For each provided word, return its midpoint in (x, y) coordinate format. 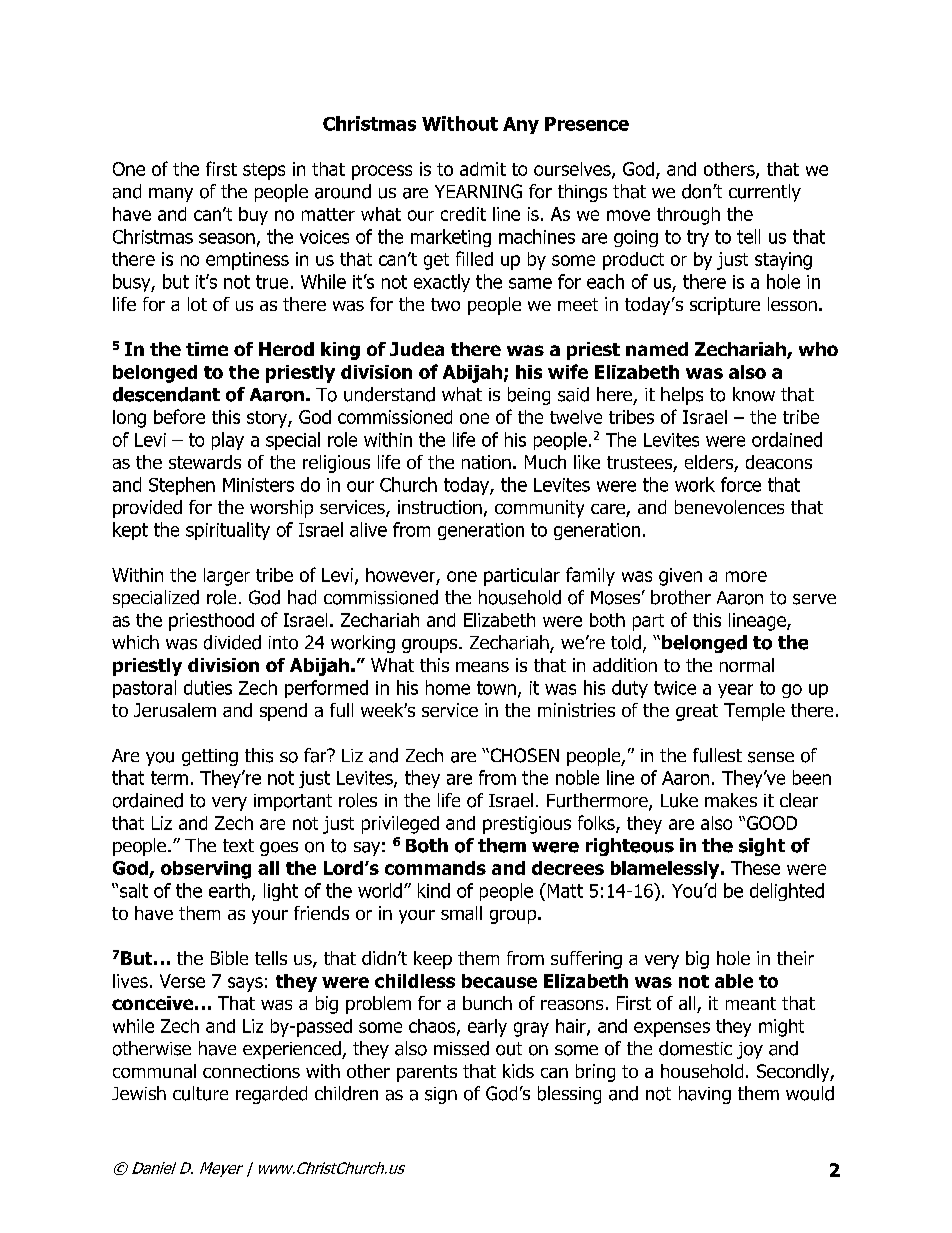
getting (210, 757)
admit (483, 169)
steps (264, 171)
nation (486, 462)
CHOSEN (523, 755)
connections (251, 1071)
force (741, 484)
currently (765, 193)
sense (771, 757)
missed (461, 1048)
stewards (205, 462)
